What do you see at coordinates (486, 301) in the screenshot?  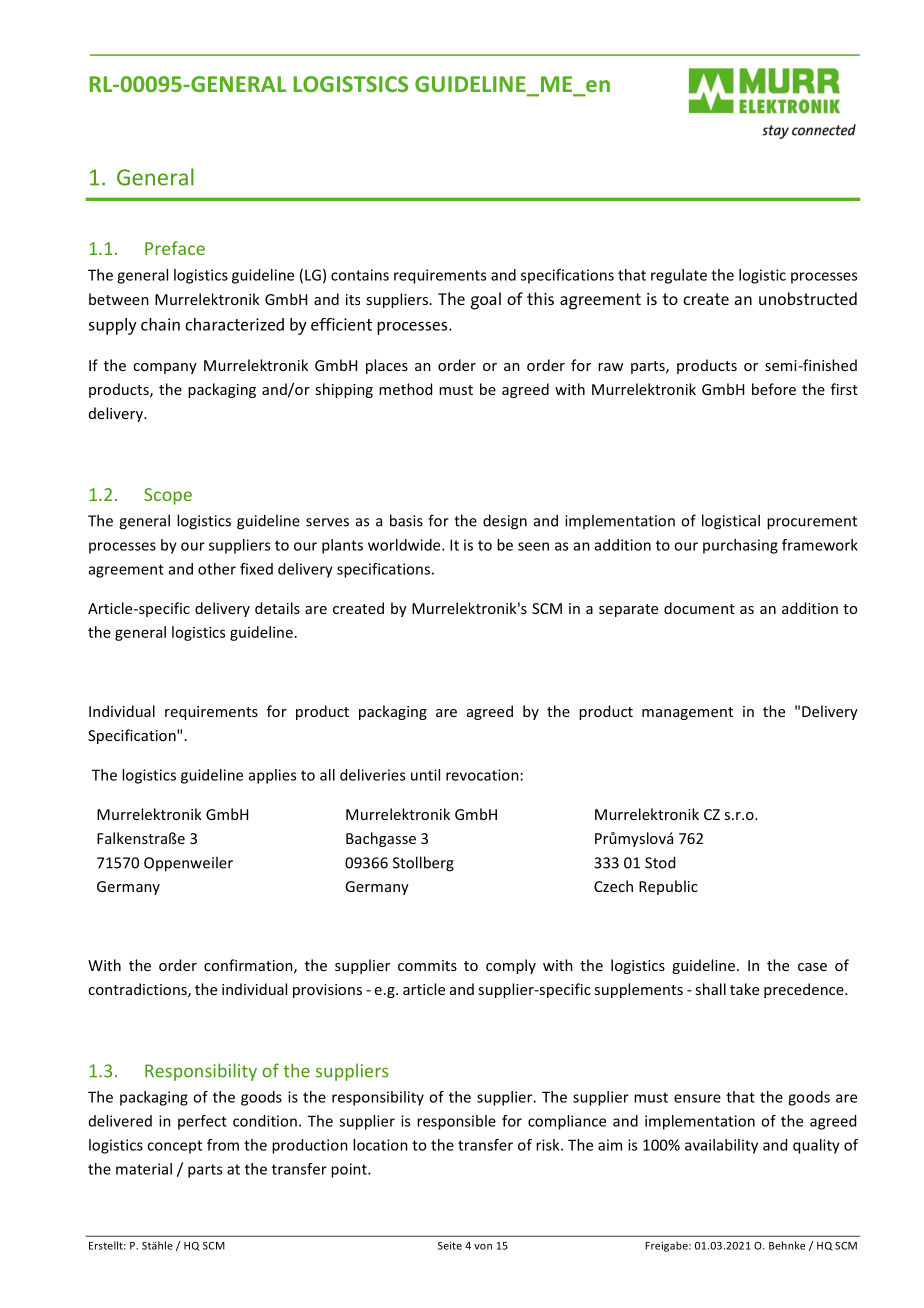 I see `goal` at bounding box center [486, 301].
